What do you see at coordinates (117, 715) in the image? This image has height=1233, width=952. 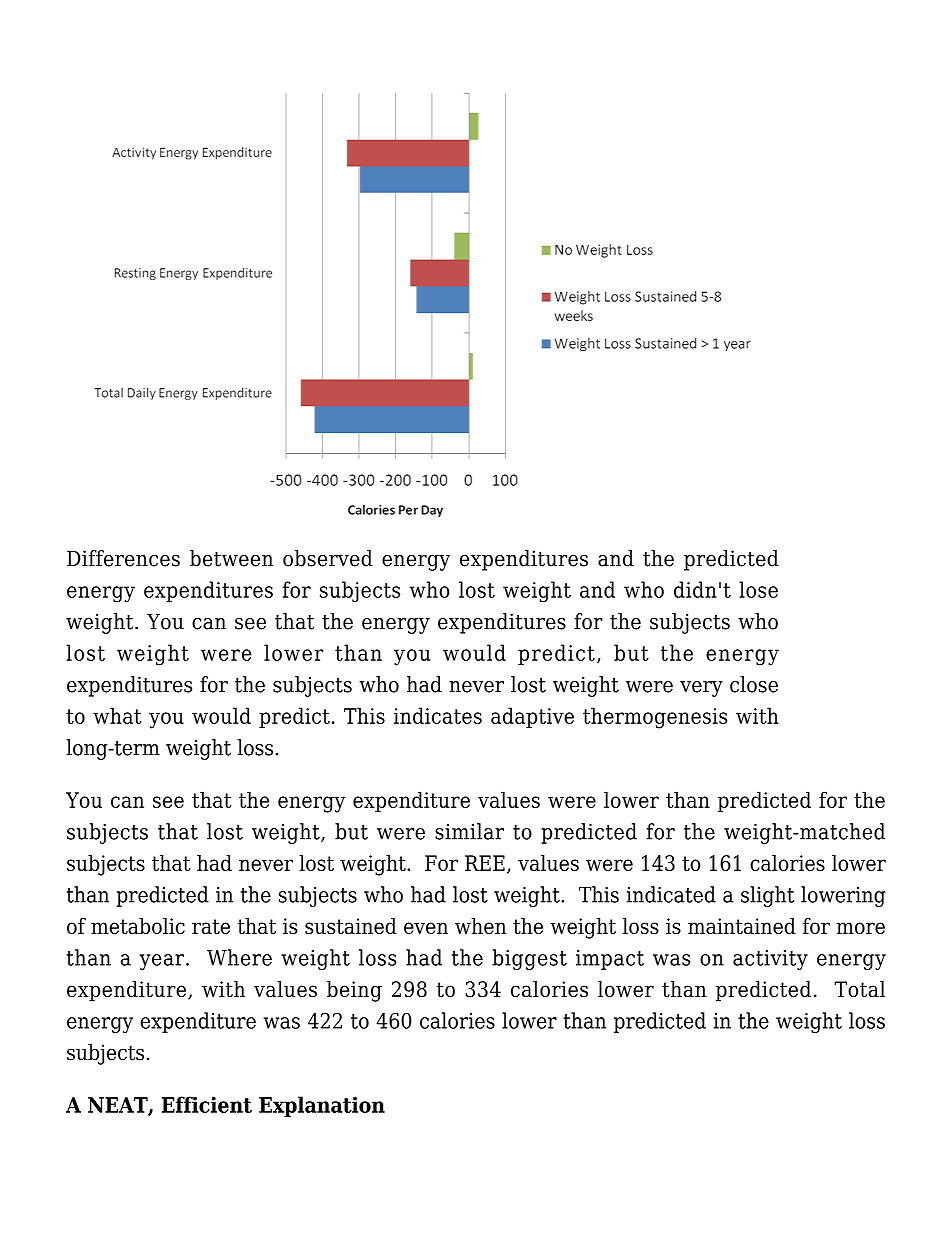 I see `what` at bounding box center [117, 715].
